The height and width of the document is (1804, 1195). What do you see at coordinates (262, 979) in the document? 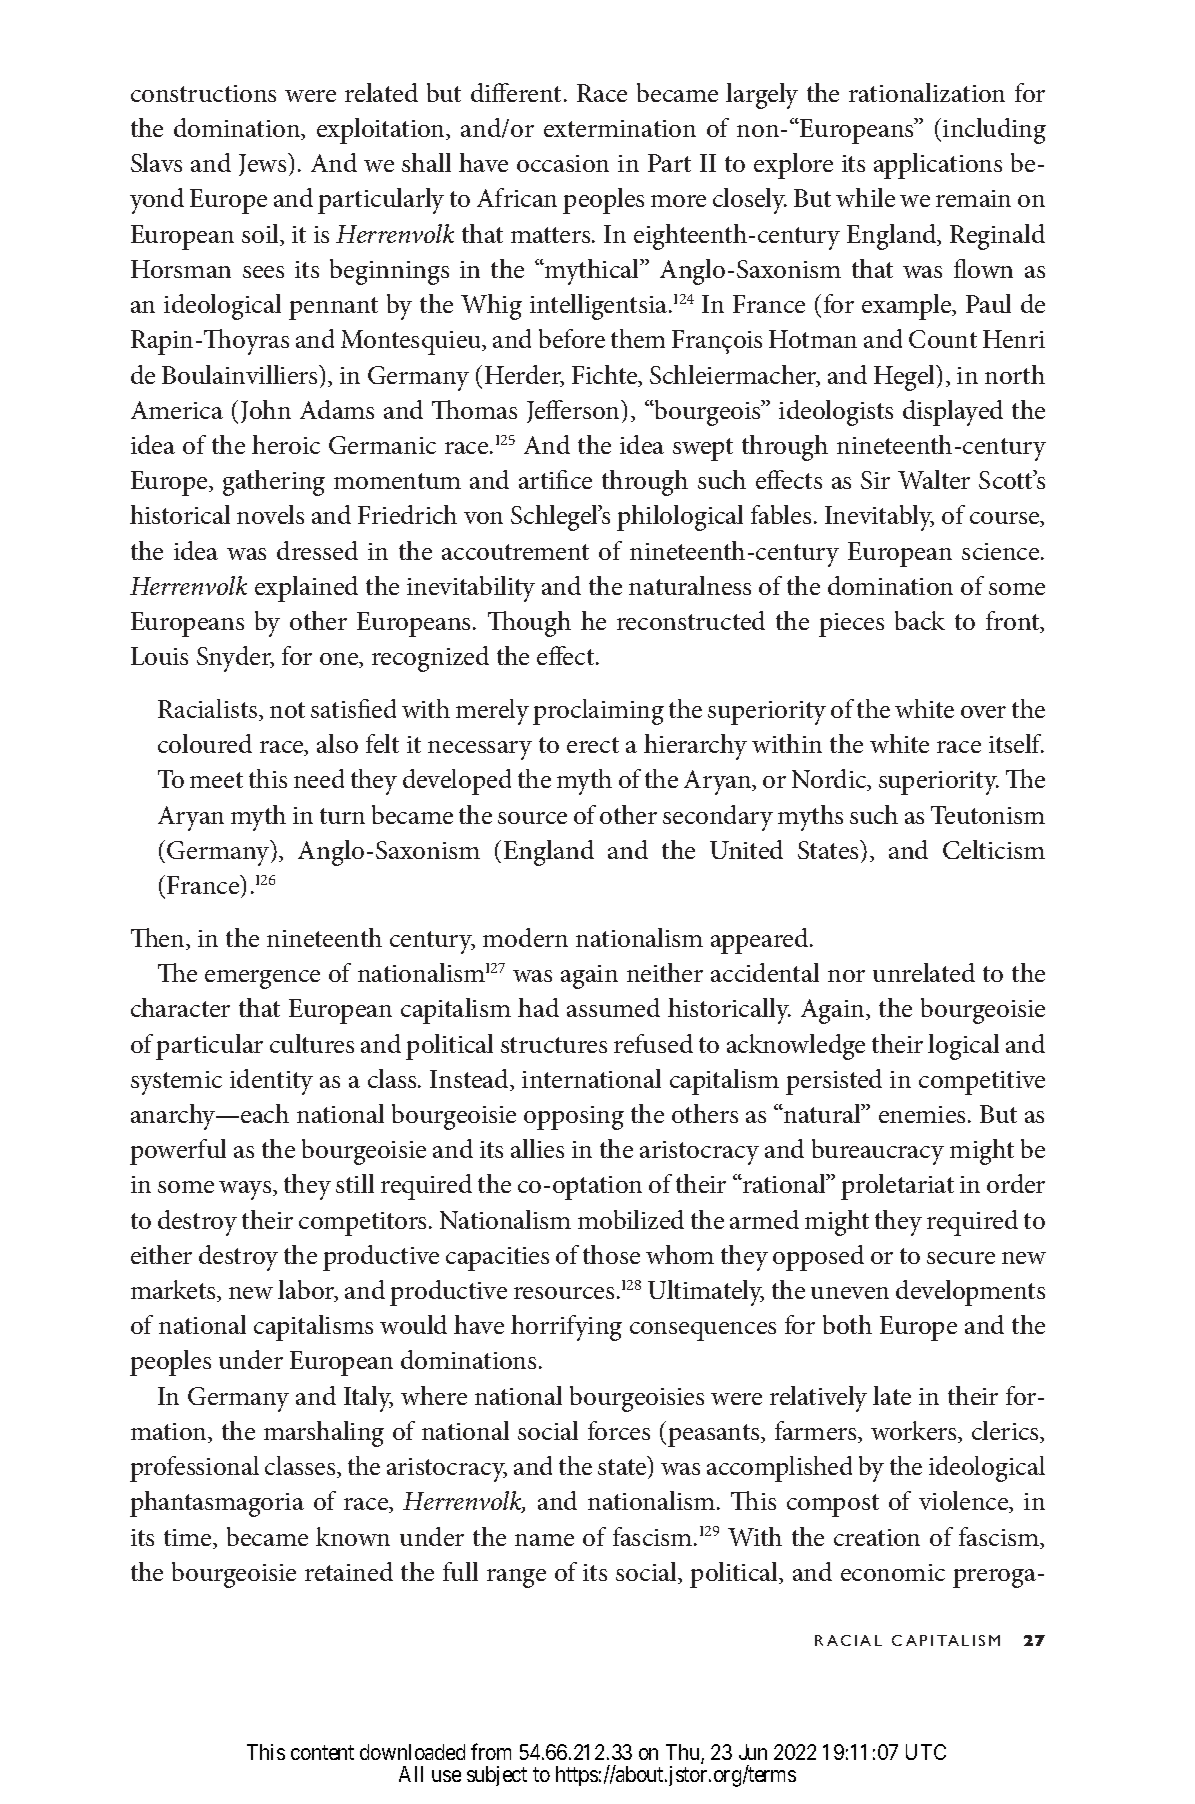
I see `emergence` at bounding box center [262, 979].
